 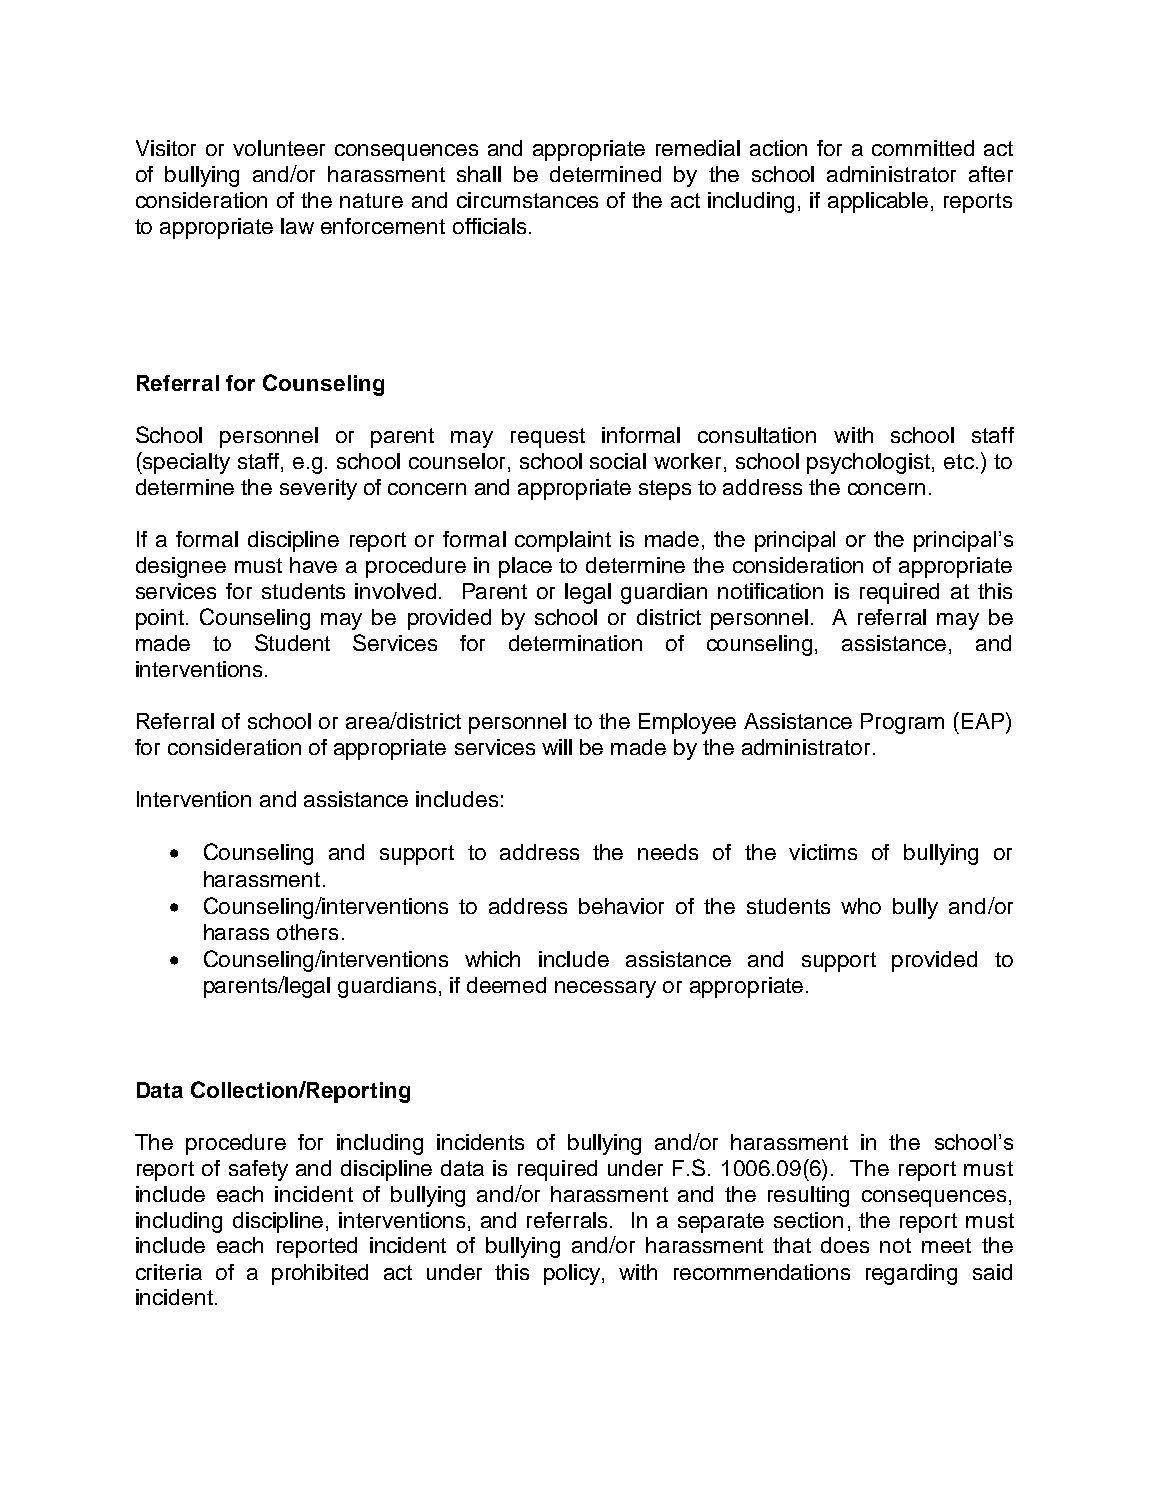 I want to click on psychologist, so click(x=870, y=463).
